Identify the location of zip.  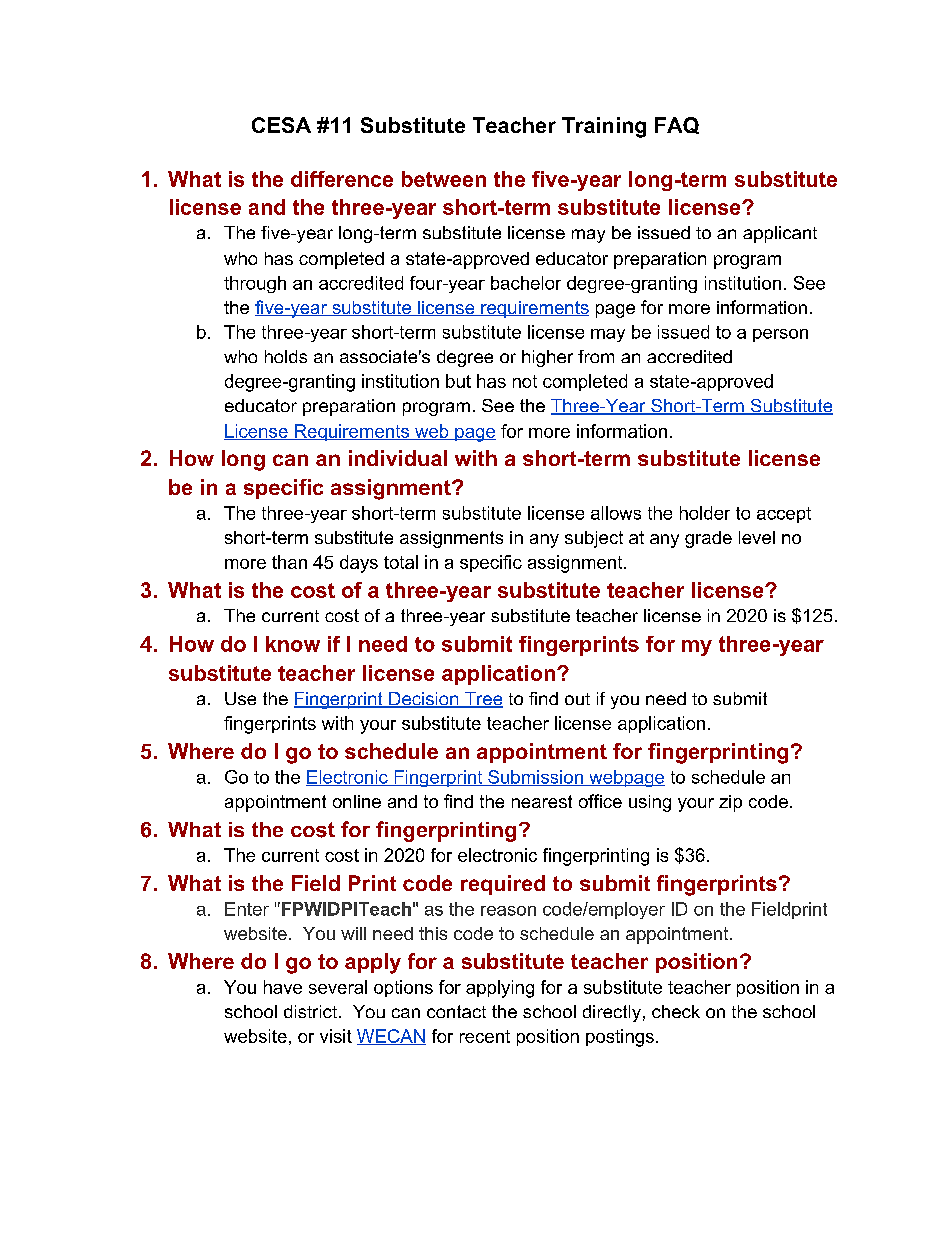
(730, 803).
